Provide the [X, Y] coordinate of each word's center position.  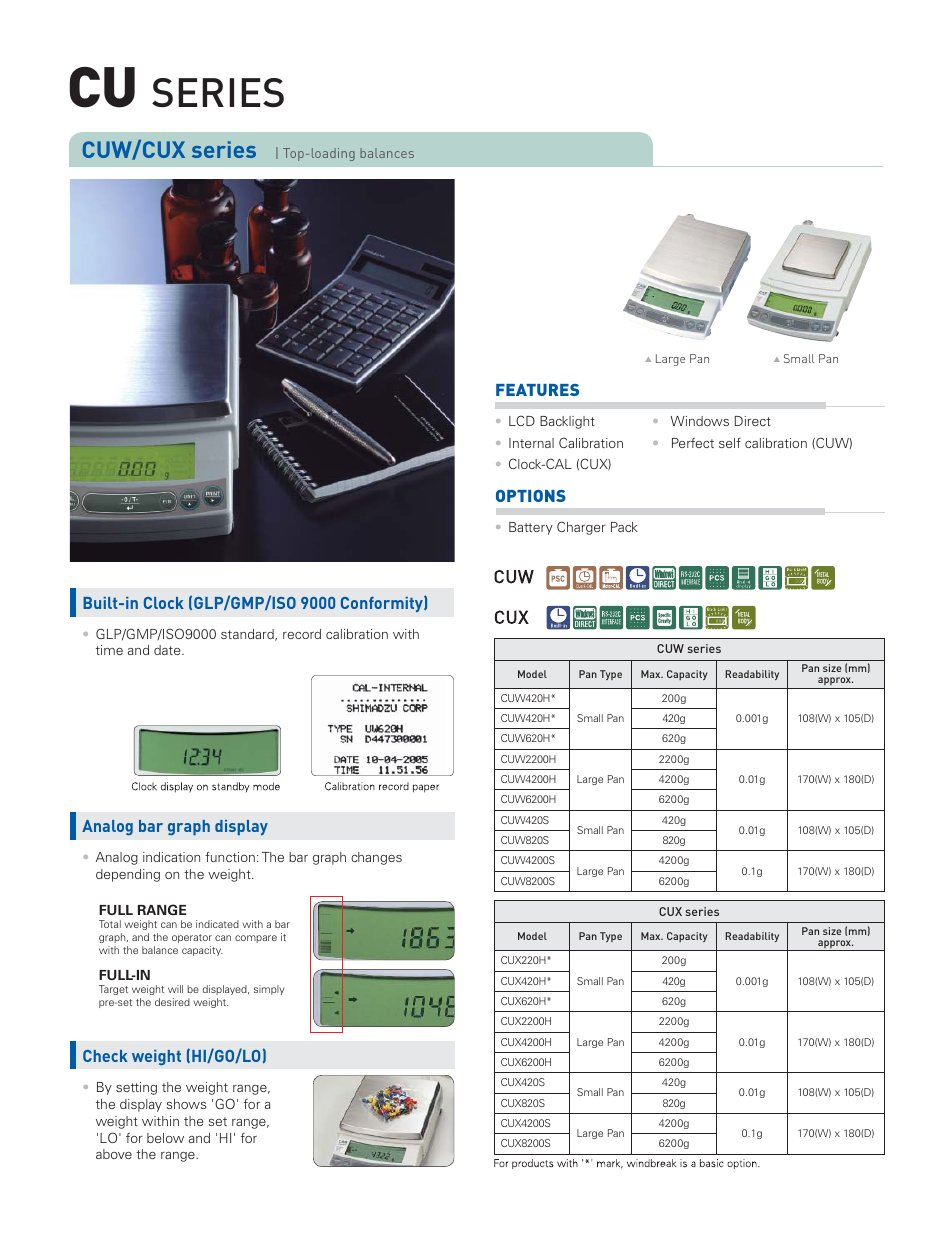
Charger [581, 528]
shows [186, 1104]
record [302, 634]
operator [192, 938]
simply [269, 990]
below [165, 1138]
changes [376, 858]
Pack [624, 527]
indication [171, 857]
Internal [531, 443]
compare [256, 939]
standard [248, 635]
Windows [700, 421]
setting [136, 1088]
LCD [522, 420]
